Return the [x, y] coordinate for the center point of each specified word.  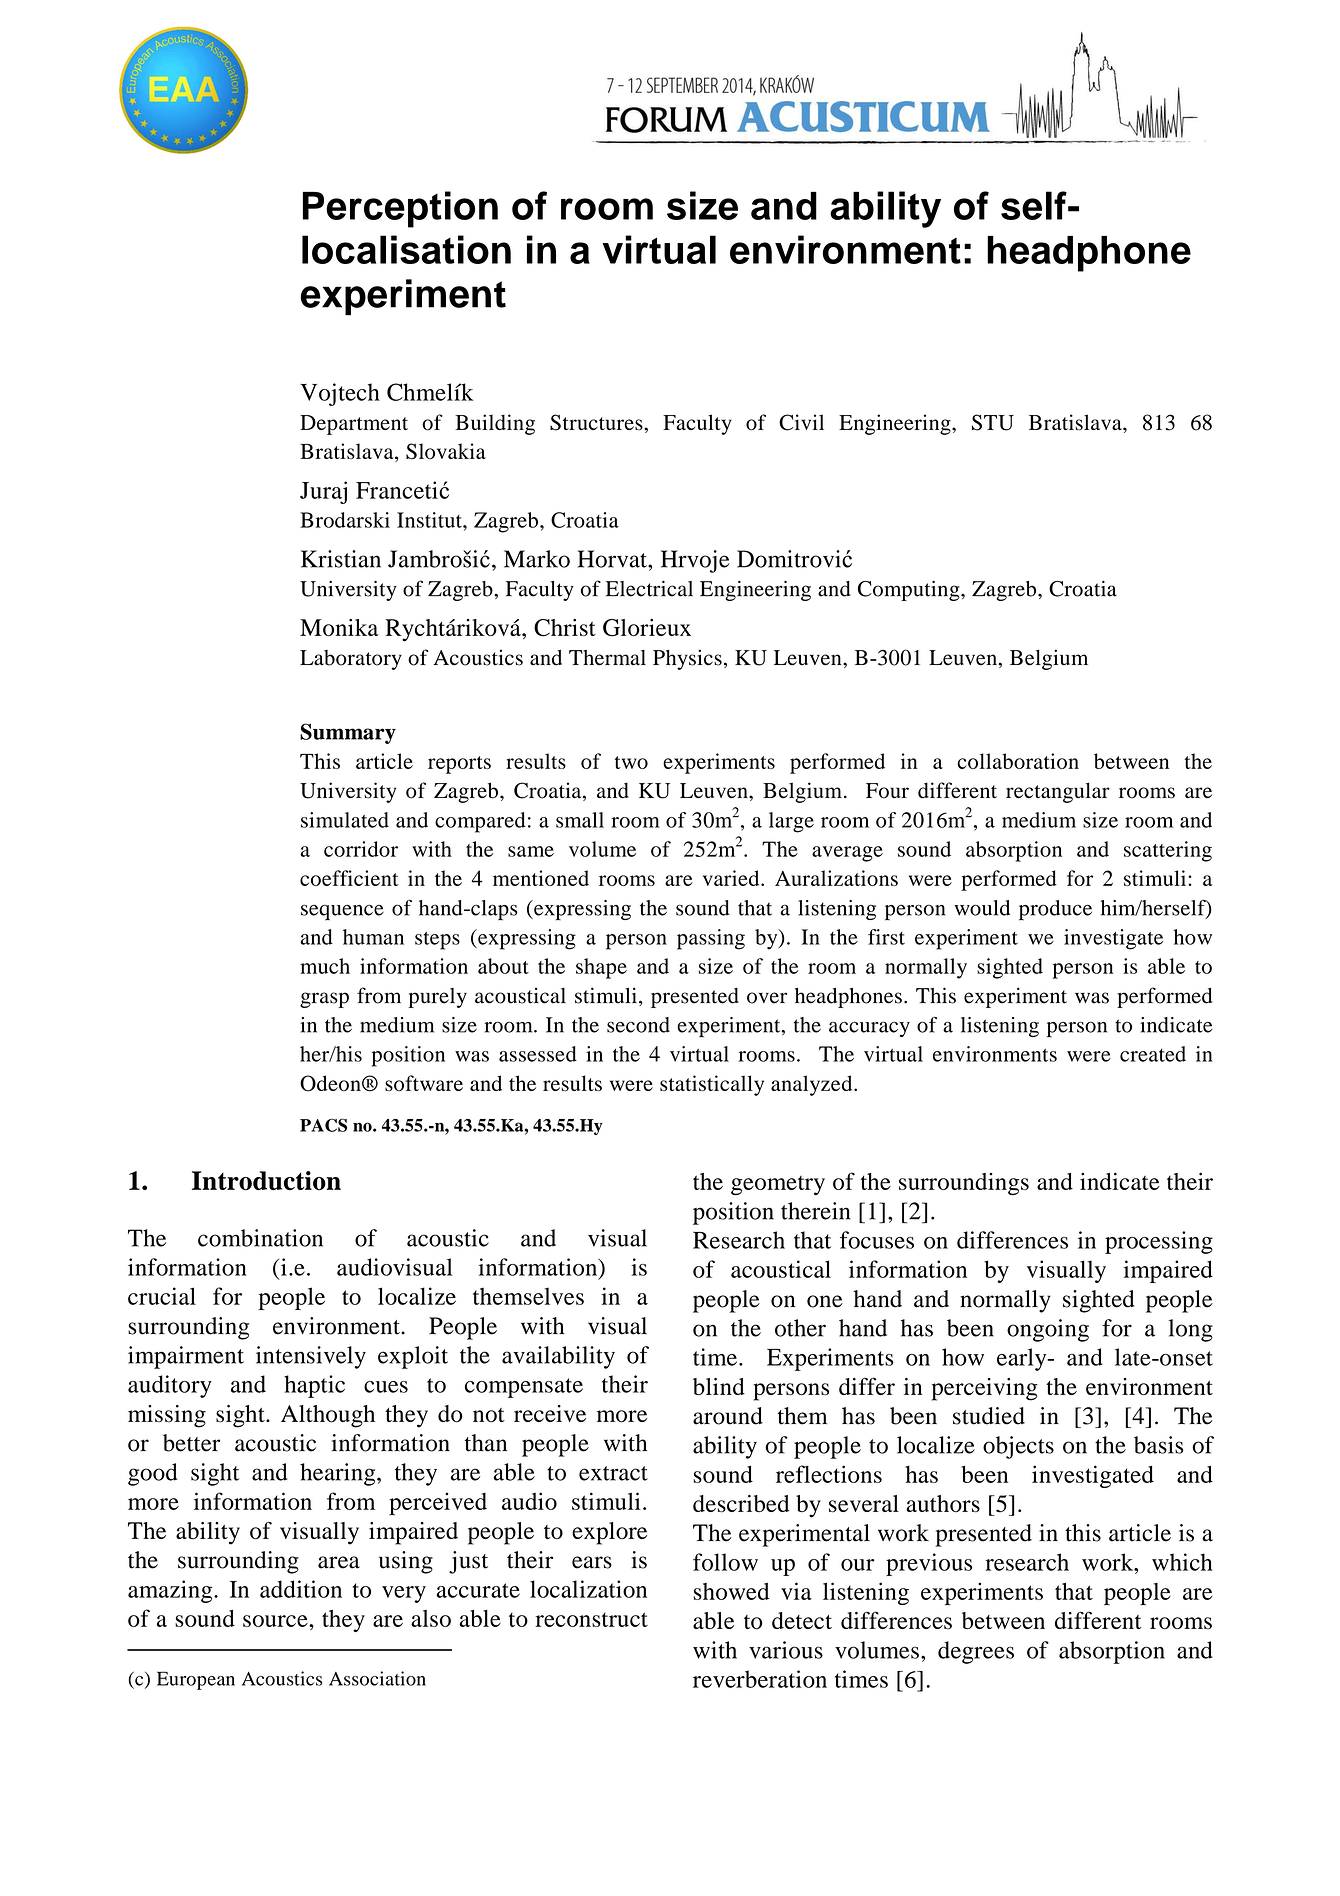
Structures [597, 422]
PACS [323, 1125]
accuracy [869, 1029]
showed [731, 1591]
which [1182, 1562]
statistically [712, 1085]
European [196, 1680]
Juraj [323, 492]
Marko [537, 559]
